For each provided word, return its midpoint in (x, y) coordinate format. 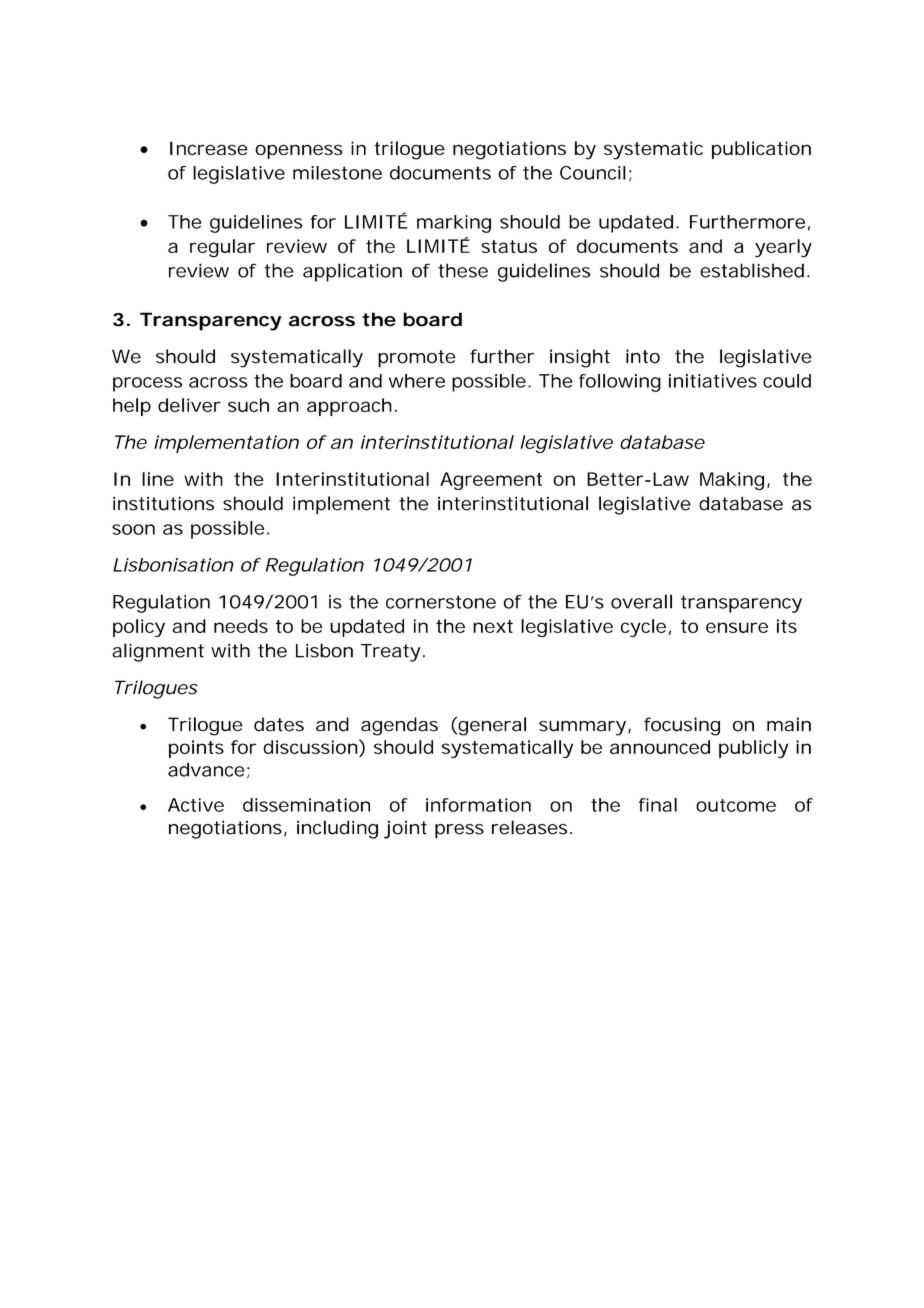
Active (196, 805)
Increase (209, 148)
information (478, 805)
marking (454, 224)
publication (761, 150)
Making (732, 481)
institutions (163, 503)
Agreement (491, 481)
